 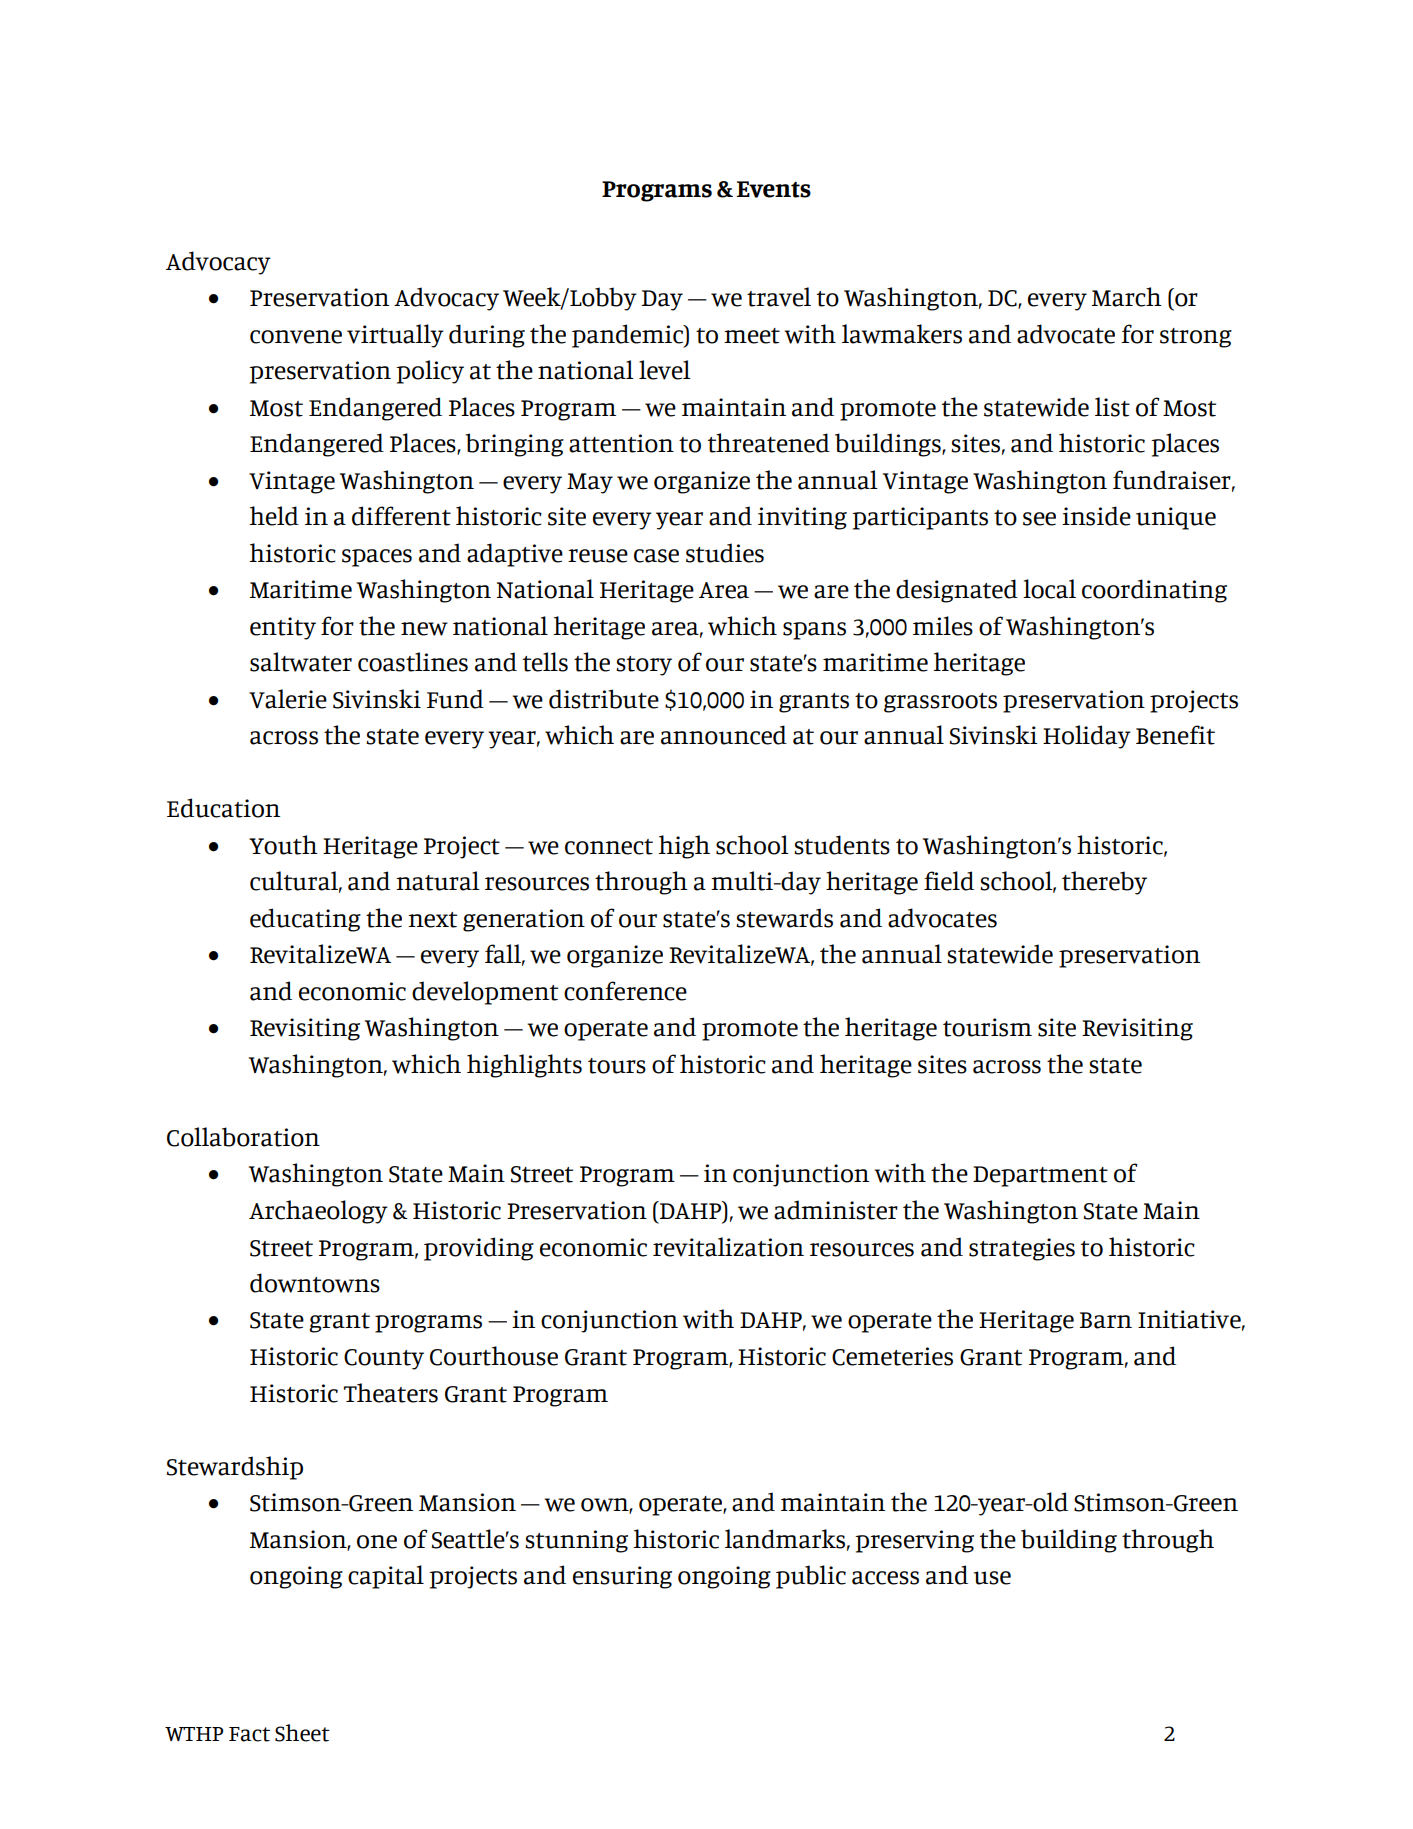 I want to click on studies, so click(x=725, y=553).
